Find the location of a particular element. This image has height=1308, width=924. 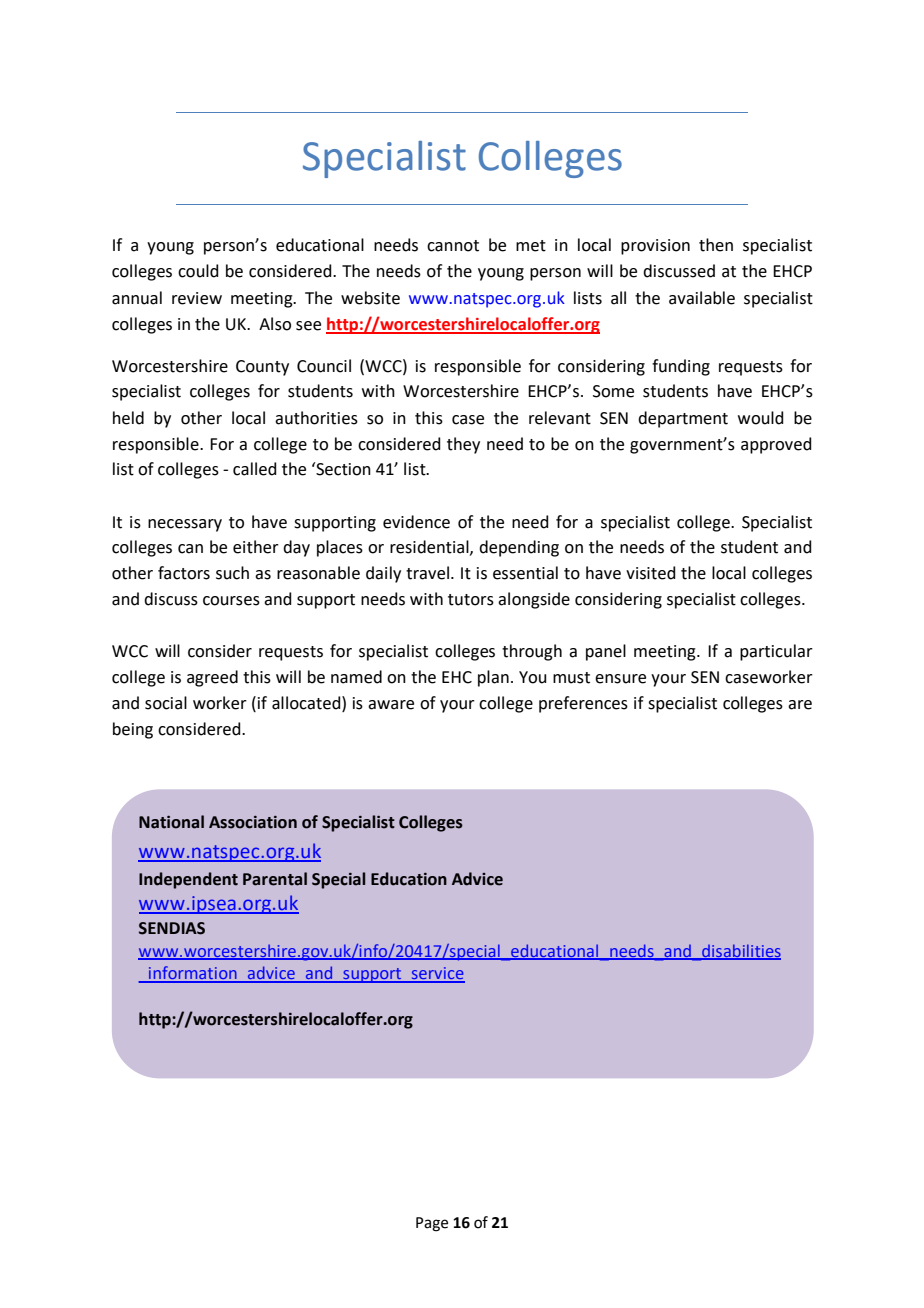

Parental is located at coordinates (275, 879).
